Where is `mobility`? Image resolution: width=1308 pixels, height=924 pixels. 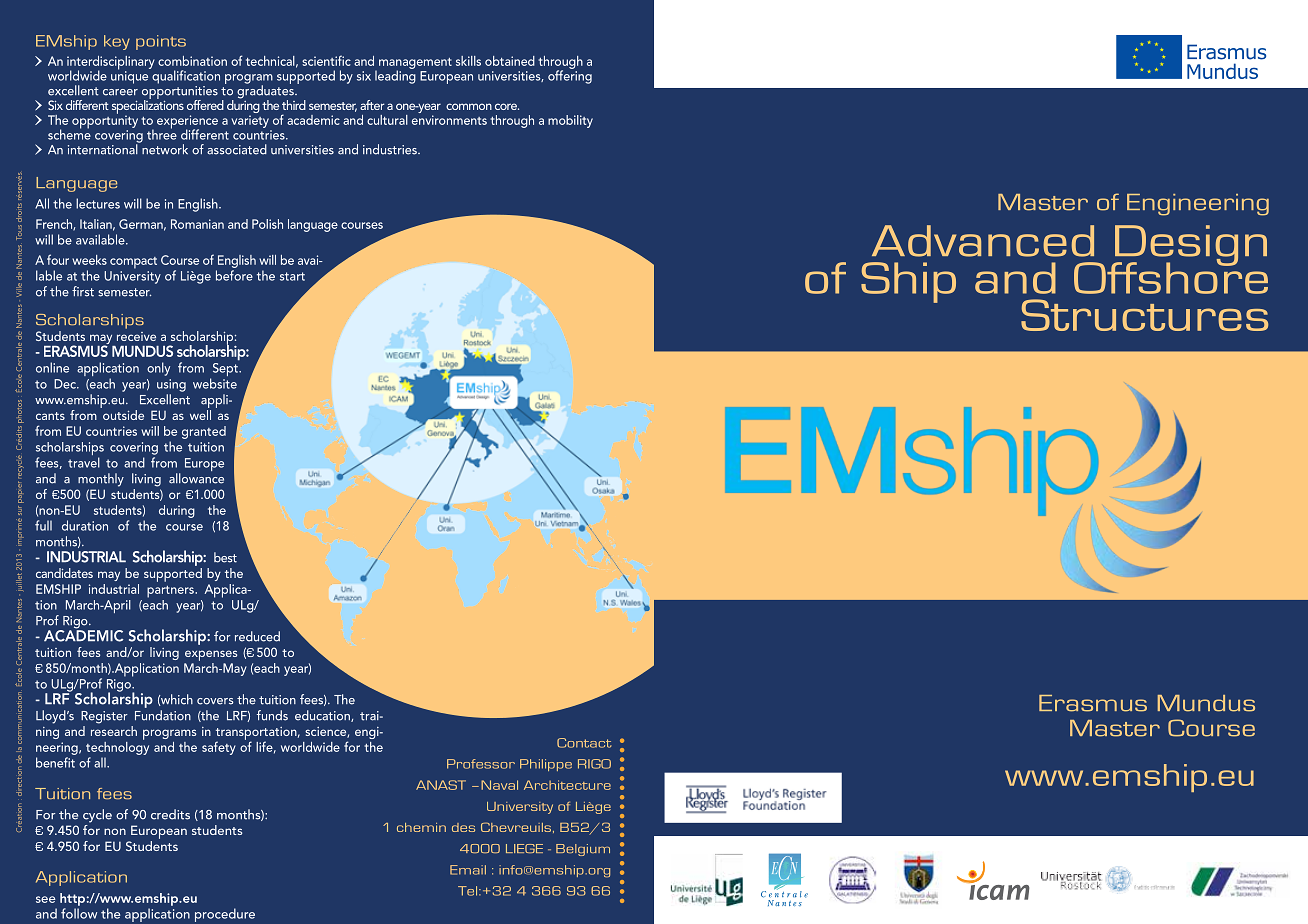
mobility is located at coordinates (570, 121).
